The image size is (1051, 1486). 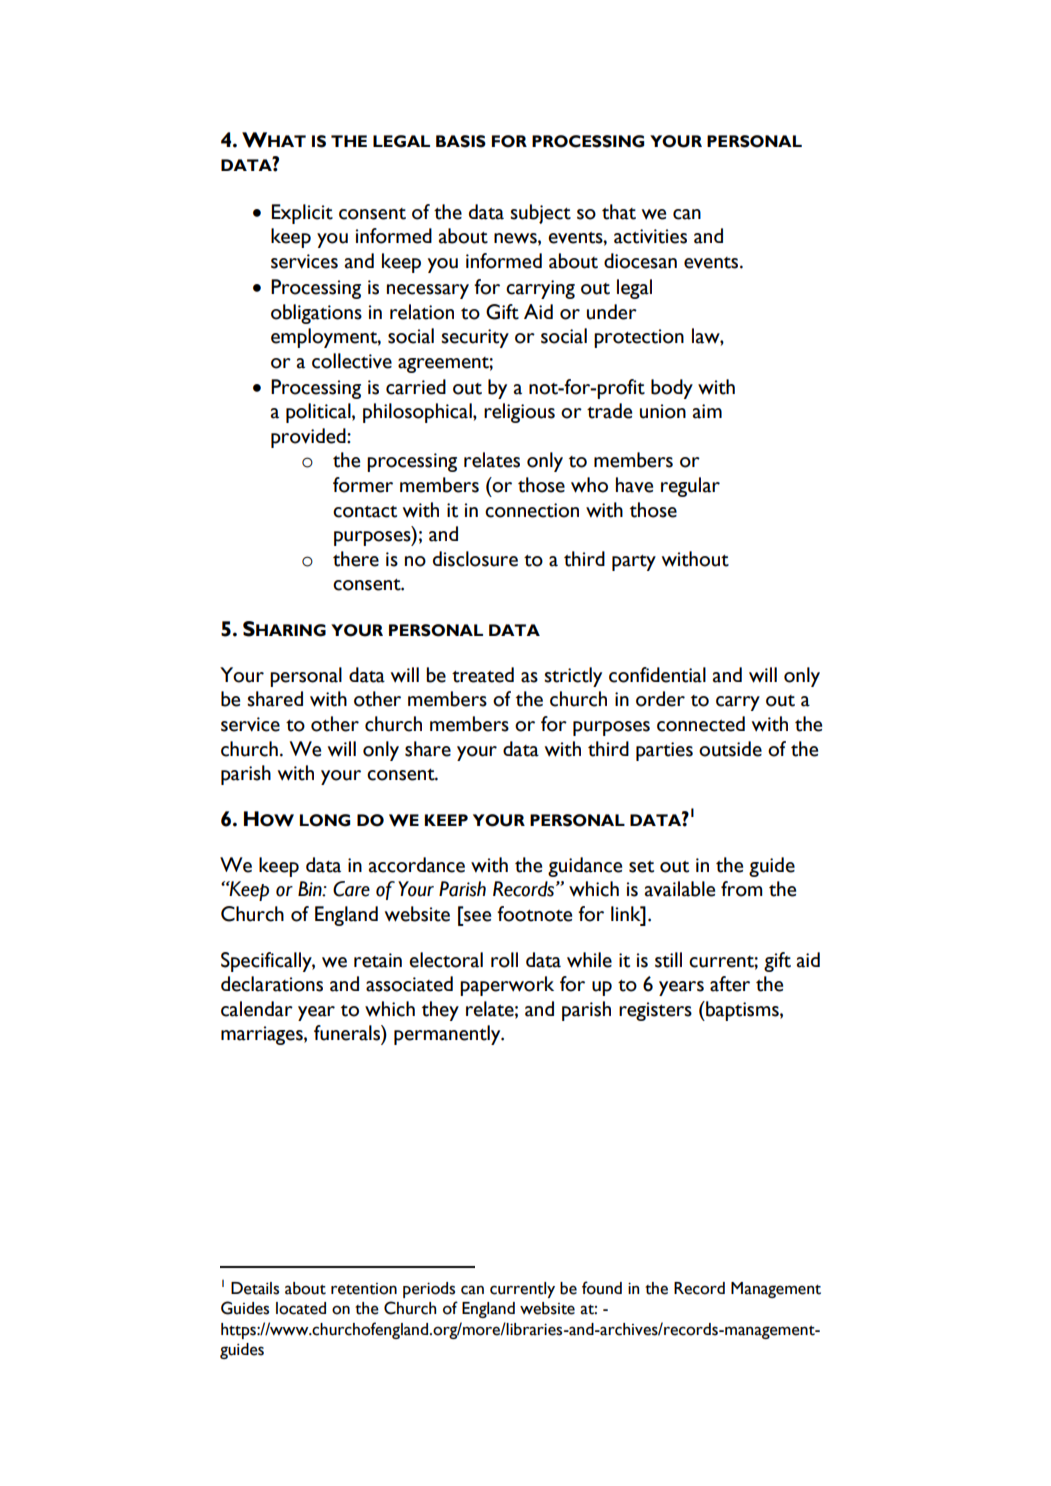 What do you see at coordinates (680, 889) in the screenshot?
I see `available` at bounding box center [680, 889].
